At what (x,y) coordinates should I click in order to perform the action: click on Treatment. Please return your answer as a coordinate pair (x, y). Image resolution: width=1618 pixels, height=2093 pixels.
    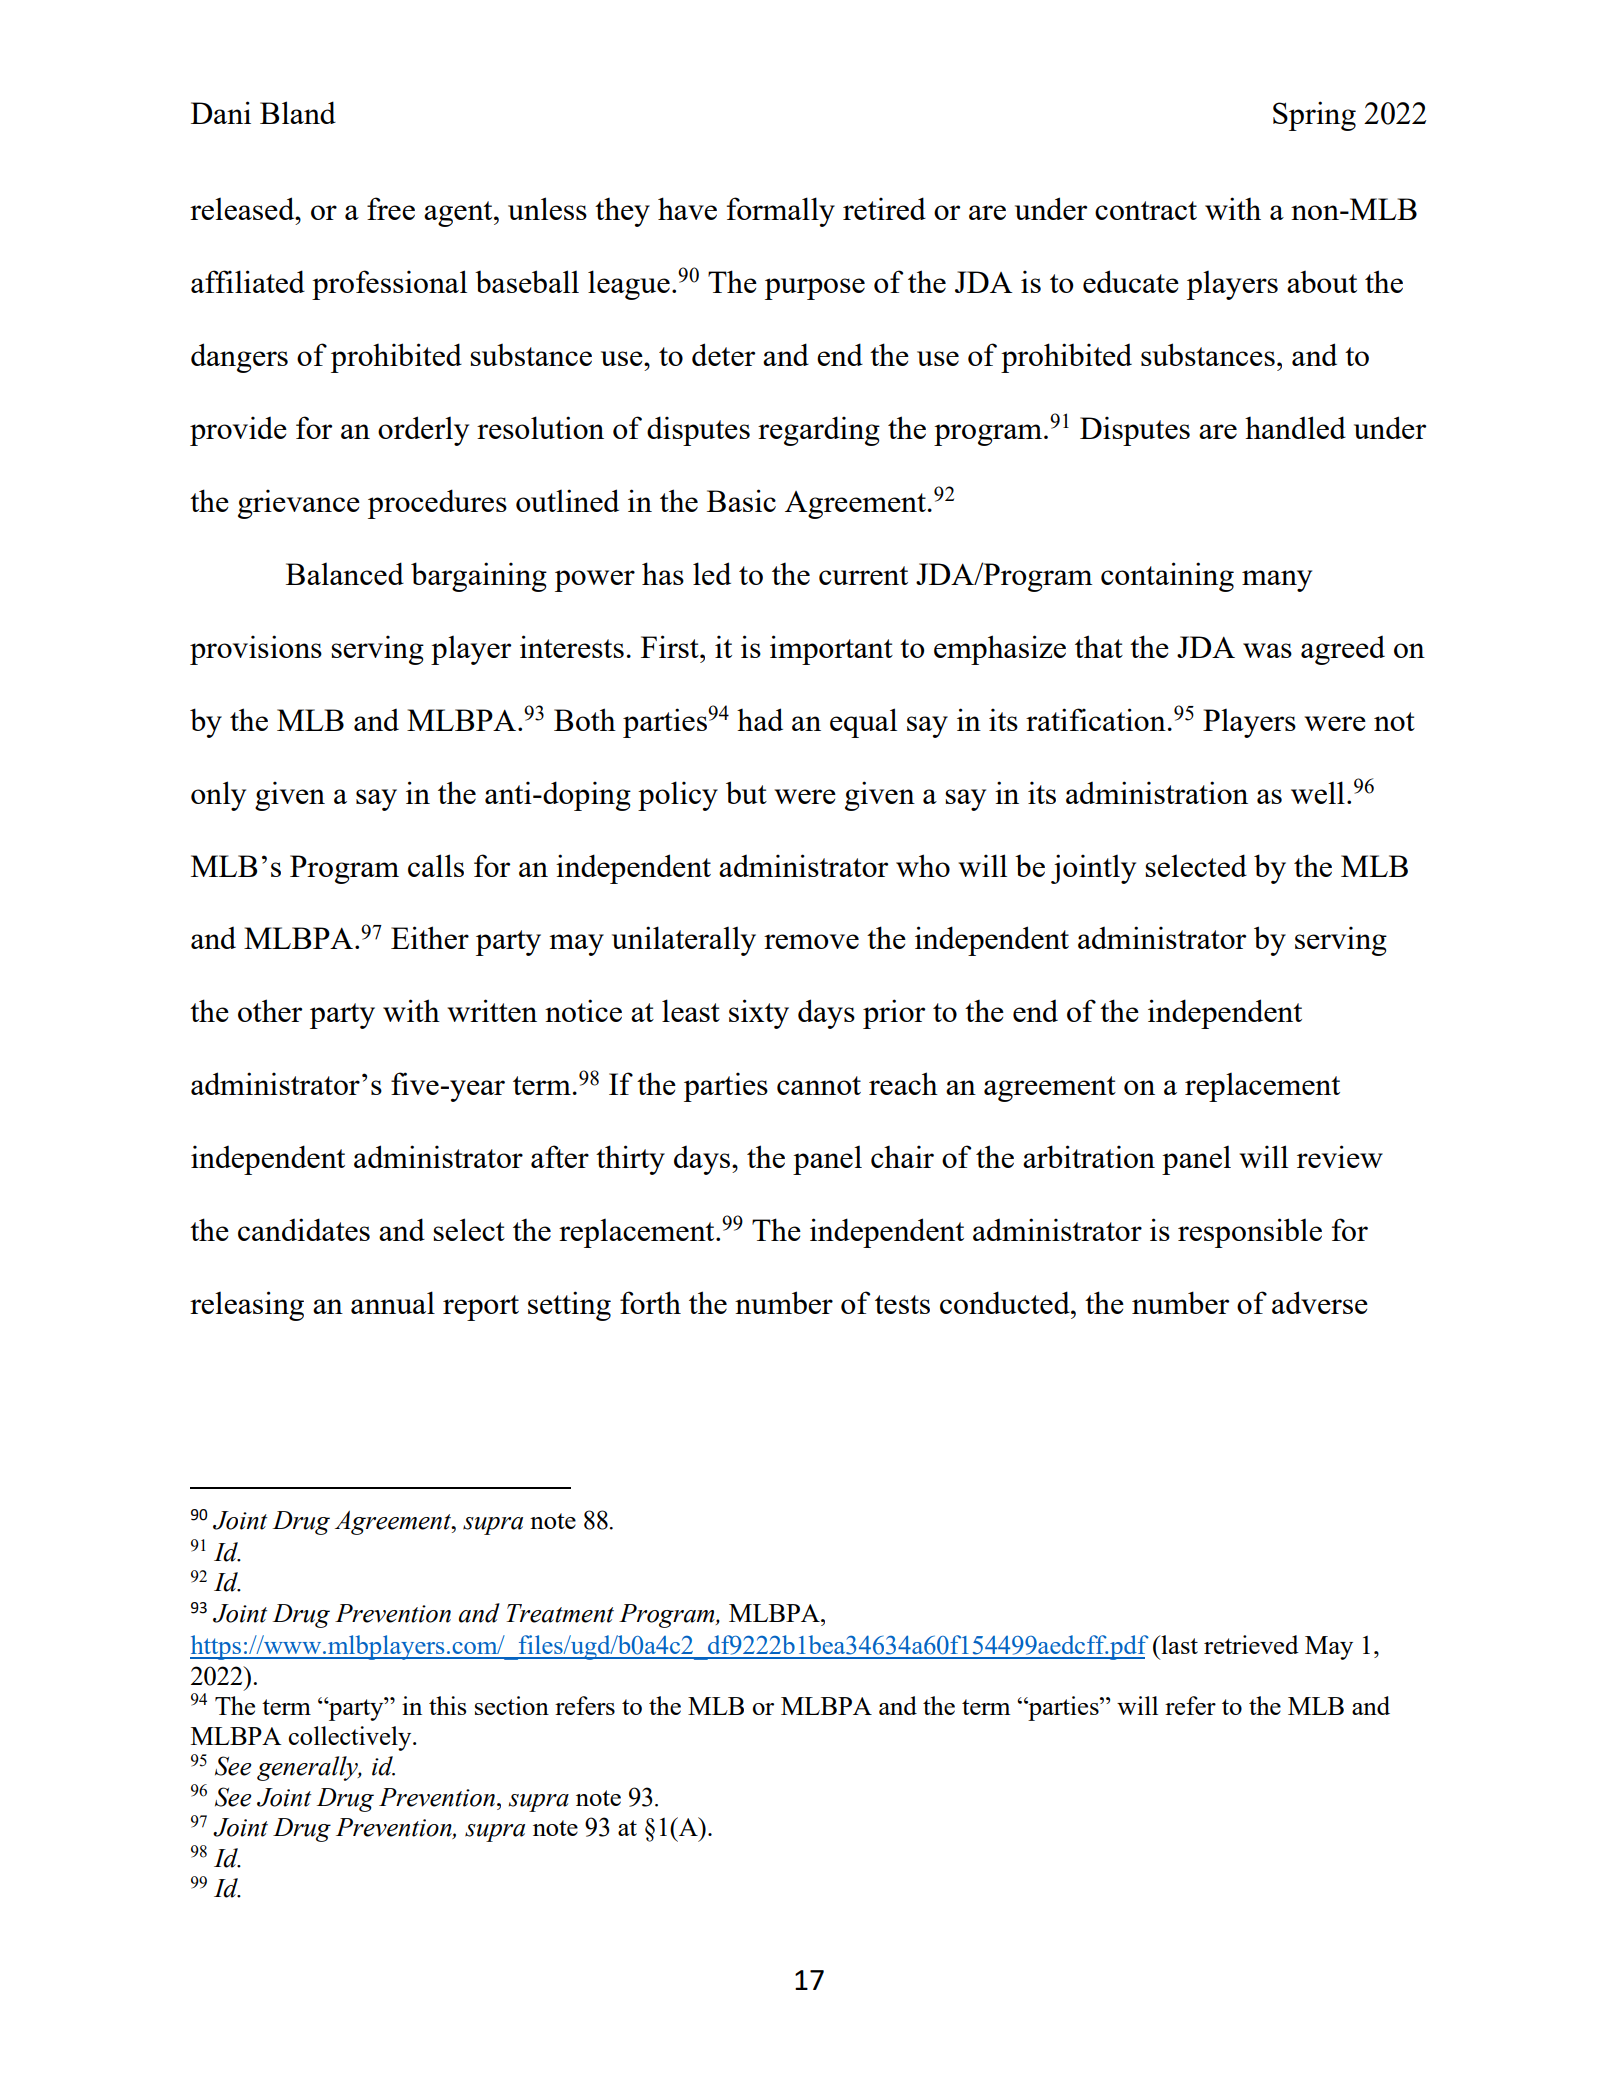
    Looking at the image, I should click on (560, 1613).
